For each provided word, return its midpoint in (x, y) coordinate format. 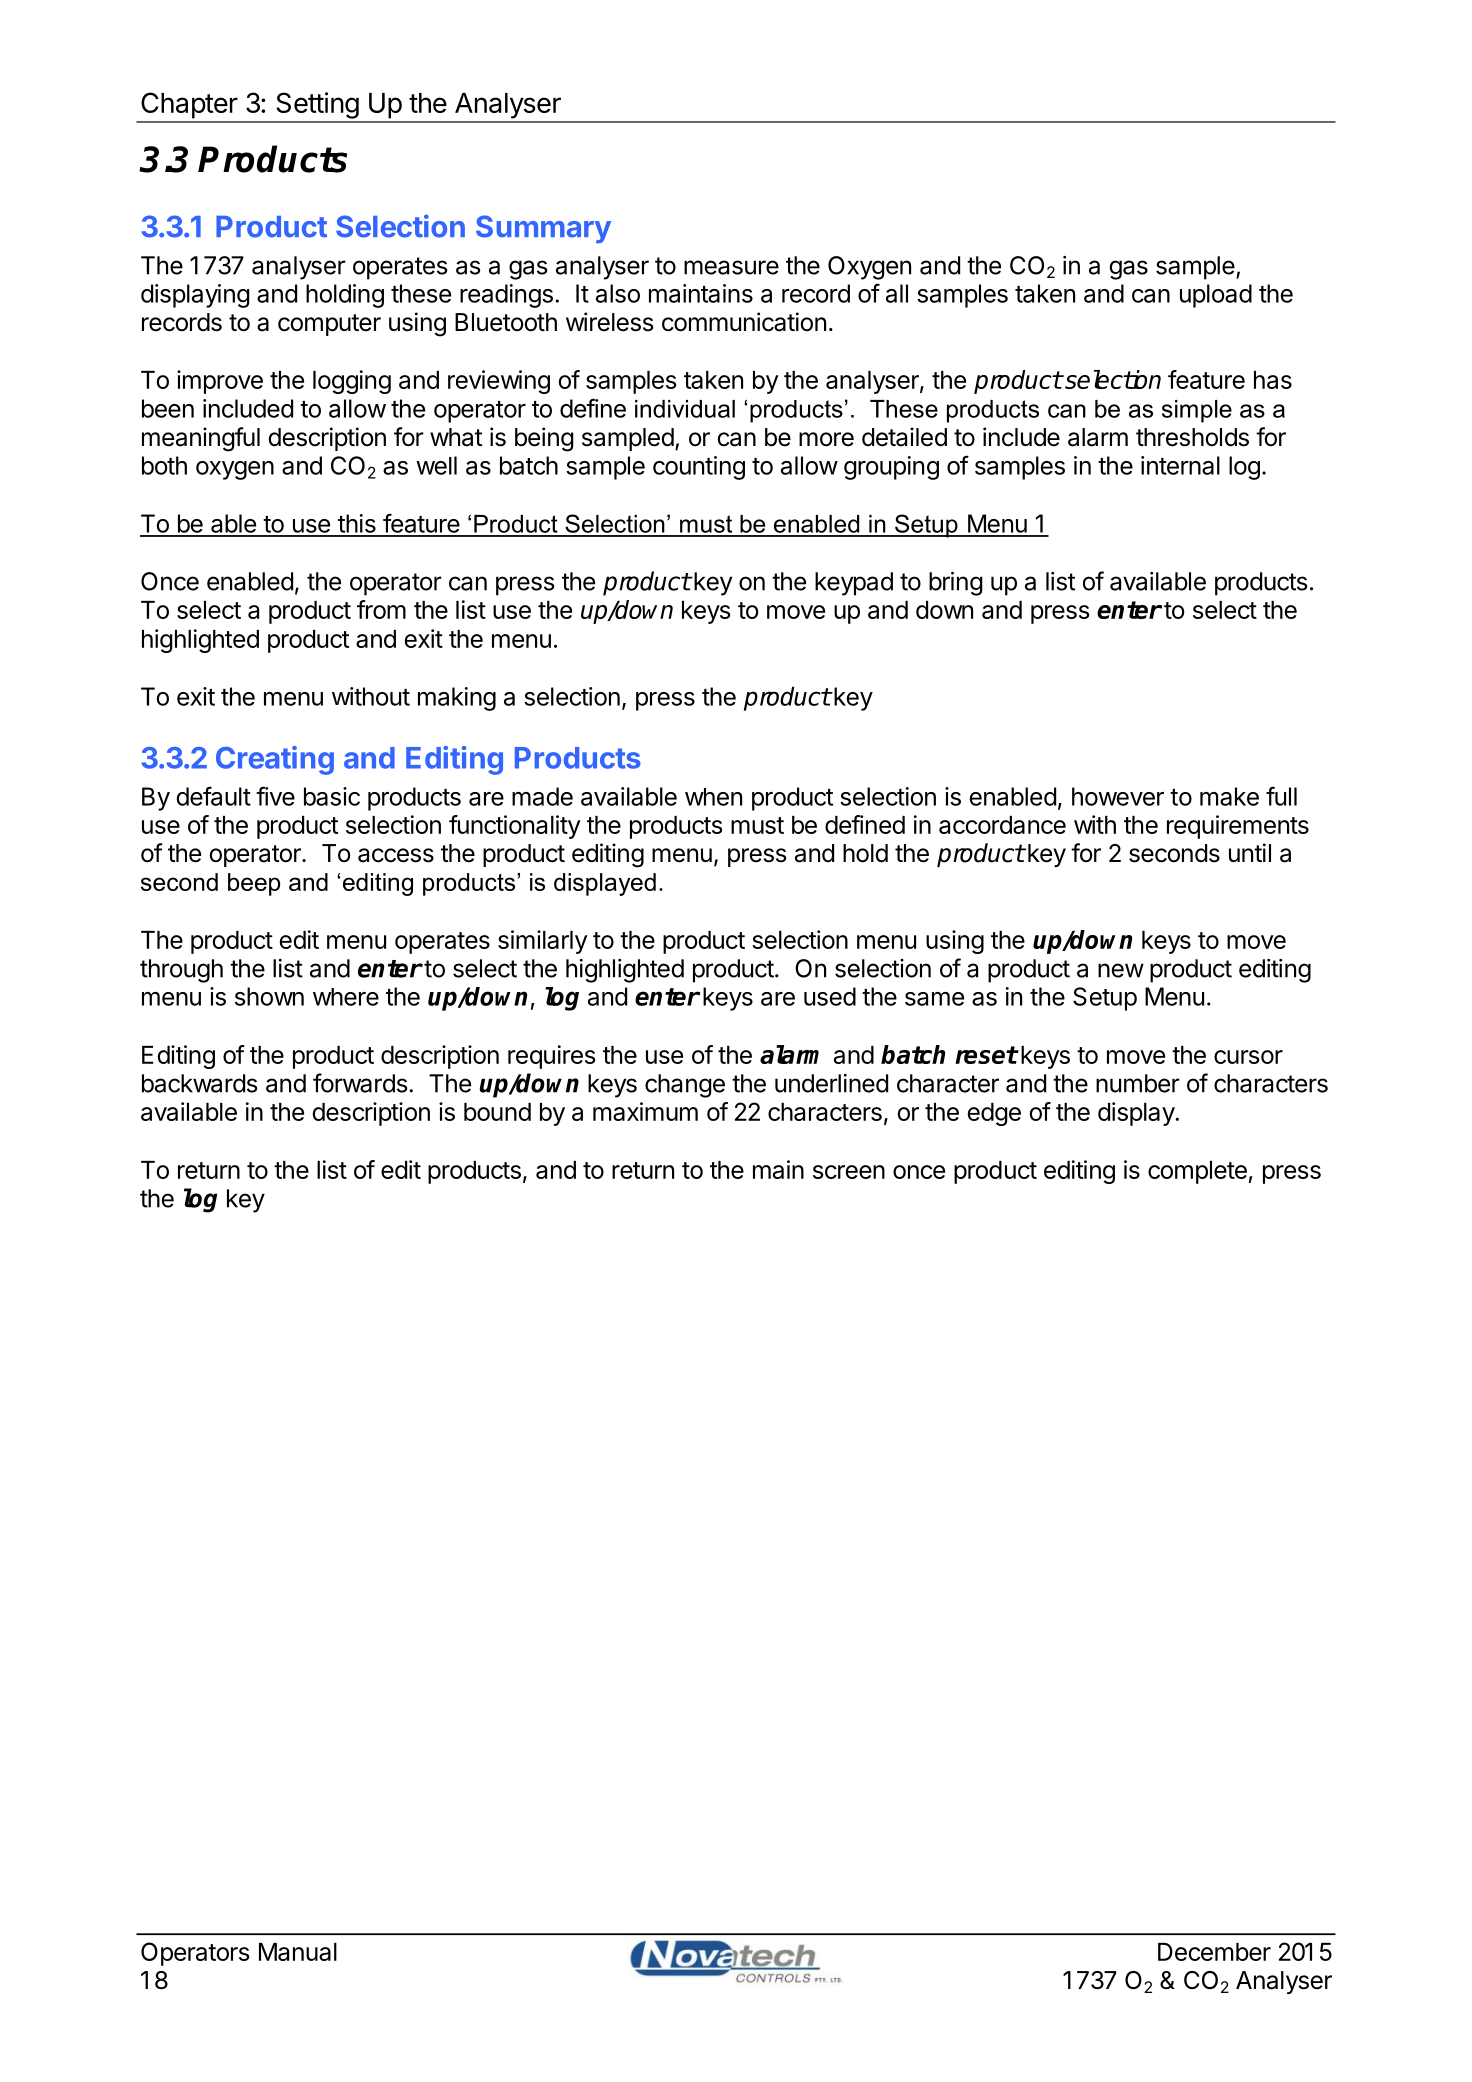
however (1118, 796)
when (713, 797)
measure (731, 267)
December (1214, 1952)
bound (497, 1112)
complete (1197, 1172)
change (685, 1086)
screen (849, 1172)
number (1138, 1083)
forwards (360, 1083)
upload (1216, 296)
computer (329, 325)
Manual (298, 1952)
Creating (275, 760)
